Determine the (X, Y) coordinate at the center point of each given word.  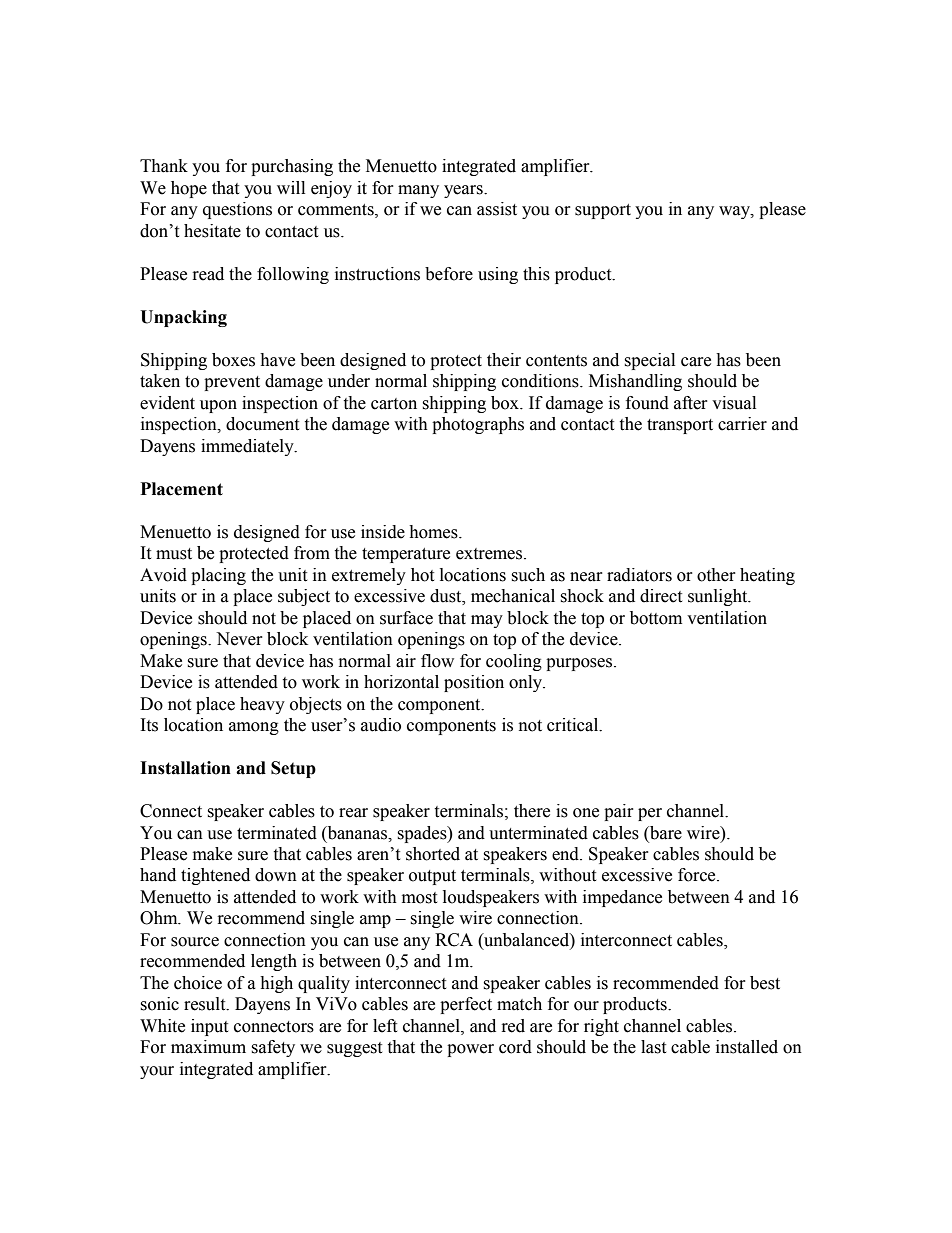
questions (237, 210)
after (691, 403)
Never (239, 639)
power (470, 1050)
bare (665, 833)
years (464, 191)
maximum (208, 1047)
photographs (478, 425)
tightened (215, 876)
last (653, 1047)
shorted (433, 854)
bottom (656, 618)
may (487, 621)
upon (218, 406)
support (603, 211)
